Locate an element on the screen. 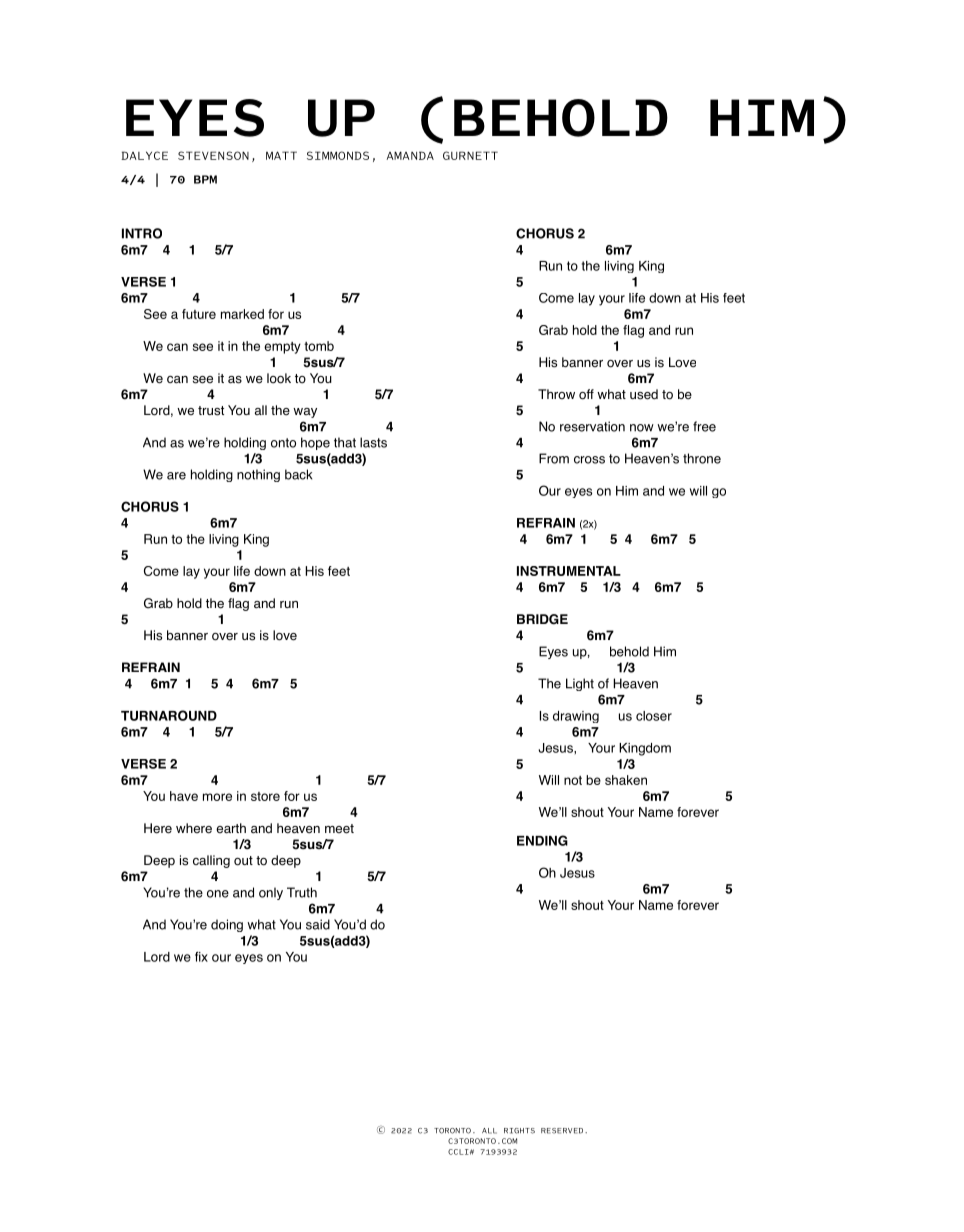 The image size is (964, 1232). cross is located at coordinates (589, 460).
